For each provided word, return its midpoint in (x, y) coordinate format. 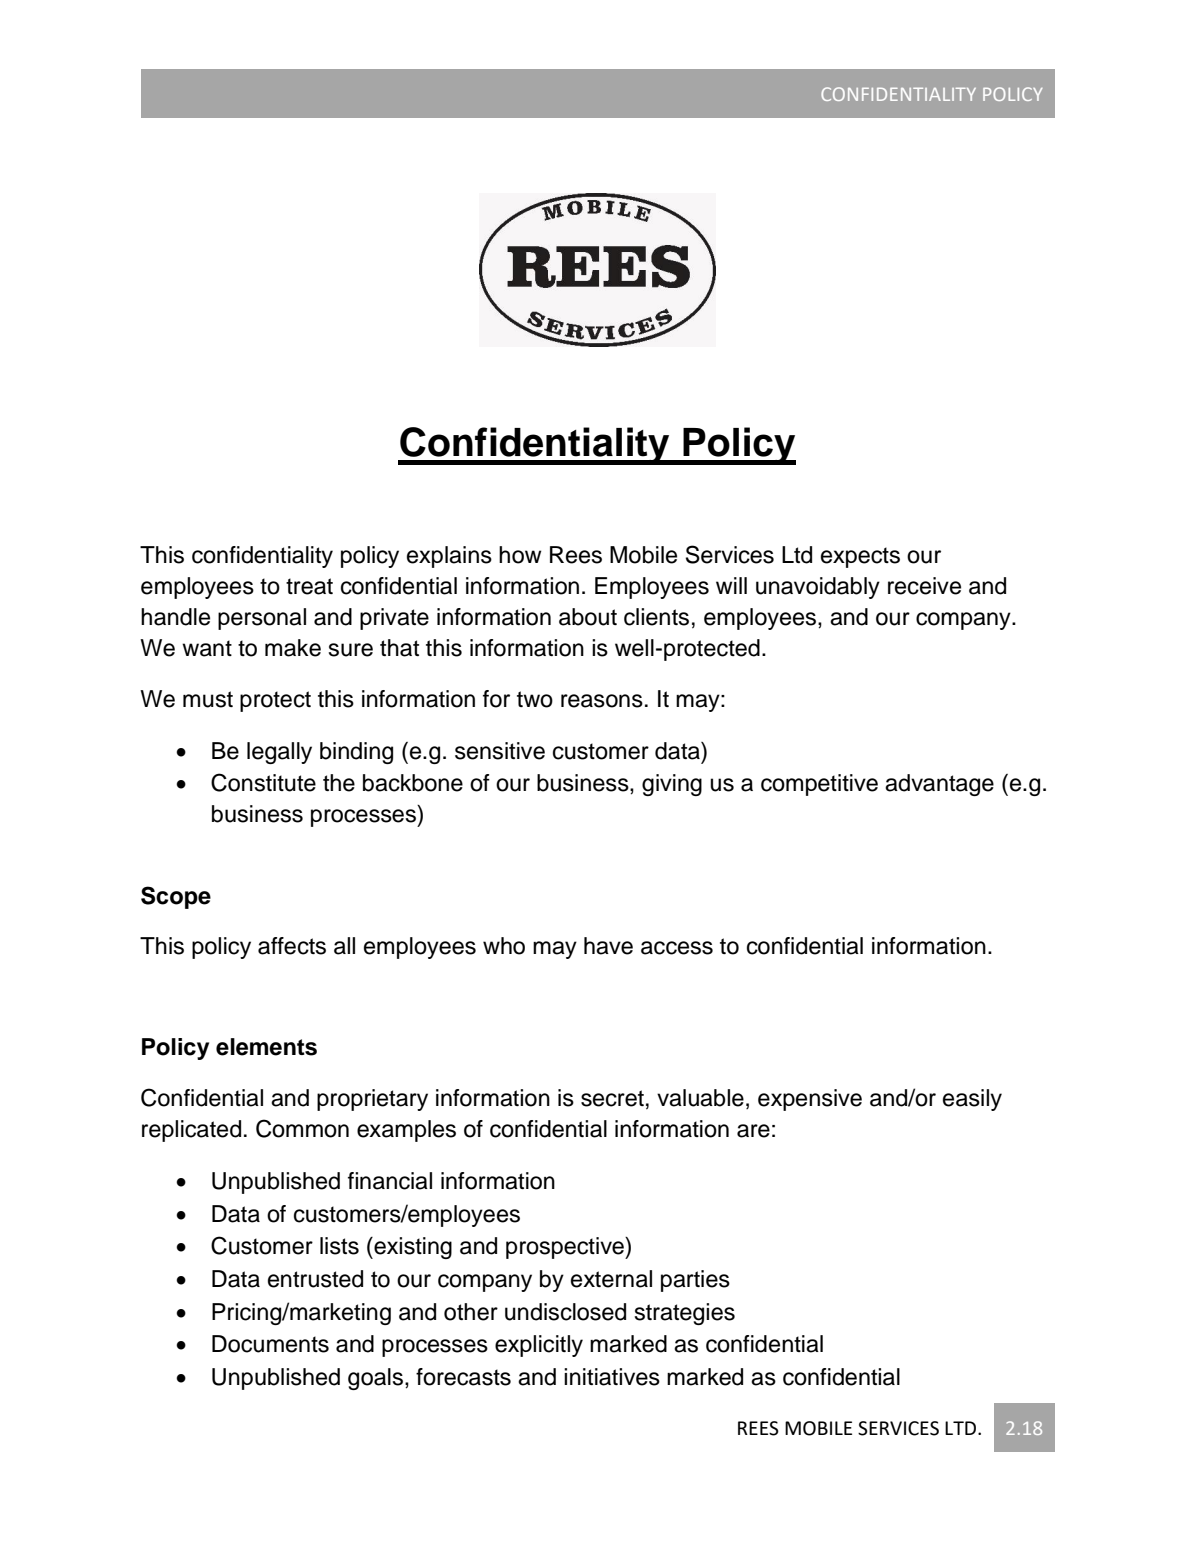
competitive (819, 785)
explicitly (539, 1346)
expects (860, 557)
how (520, 555)
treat (309, 586)
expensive (810, 1100)
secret (612, 1098)
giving (672, 785)
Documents (270, 1344)
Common (302, 1128)
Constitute (263, 782)
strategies (684, 1314)
